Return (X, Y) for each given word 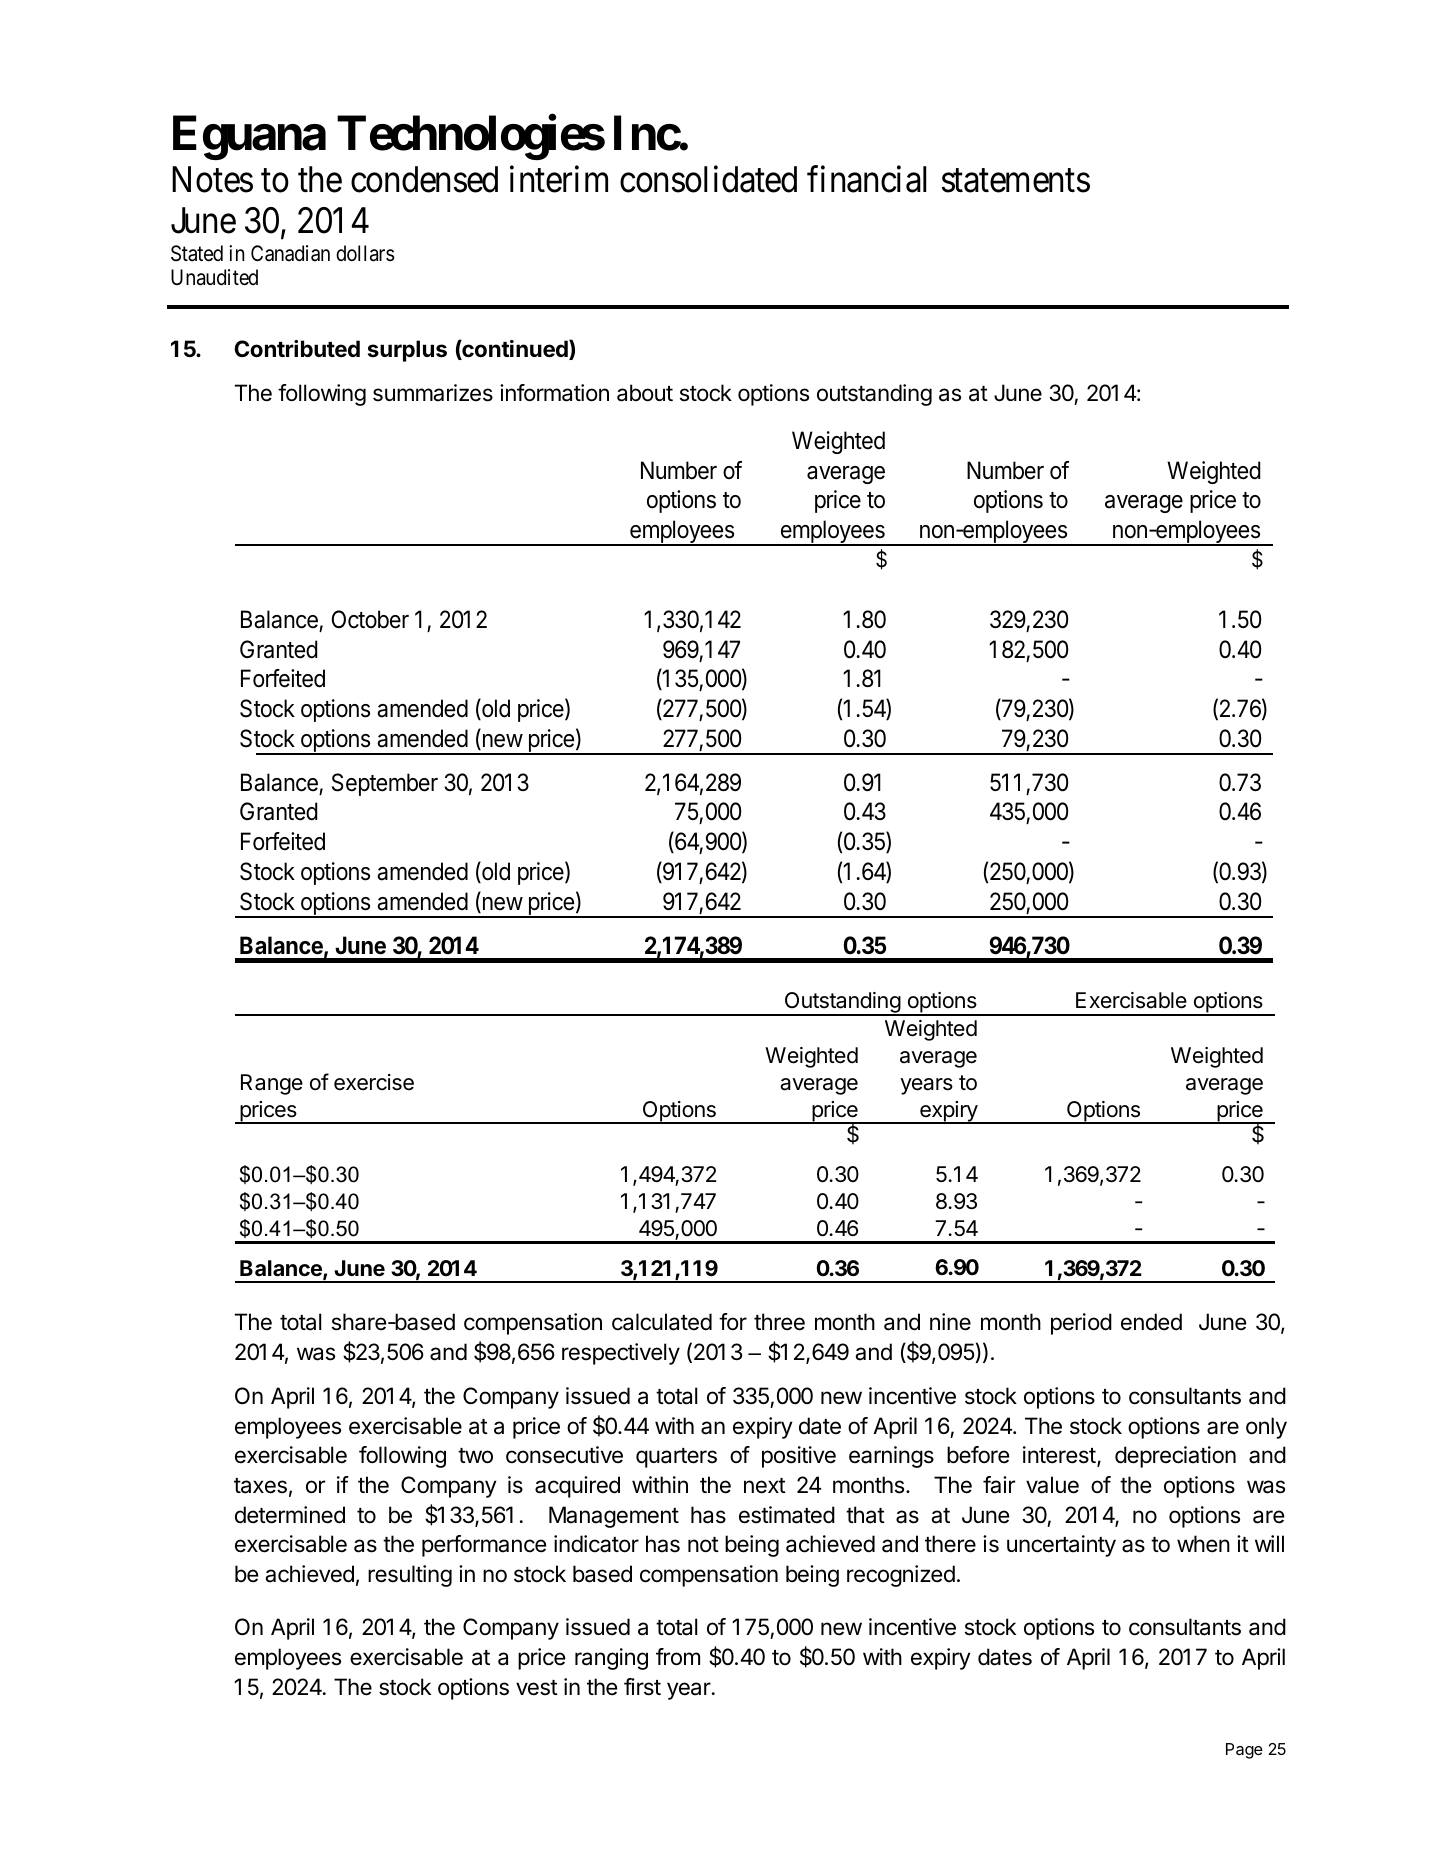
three (779, 1322)
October (370, 619)
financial (867, 179)
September (385, 784)
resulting (410, 1576)
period (1081, 1324)
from (678, 1657)
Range (272, 1084)
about (645, 393)
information (554, 393)
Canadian (290, 253)
